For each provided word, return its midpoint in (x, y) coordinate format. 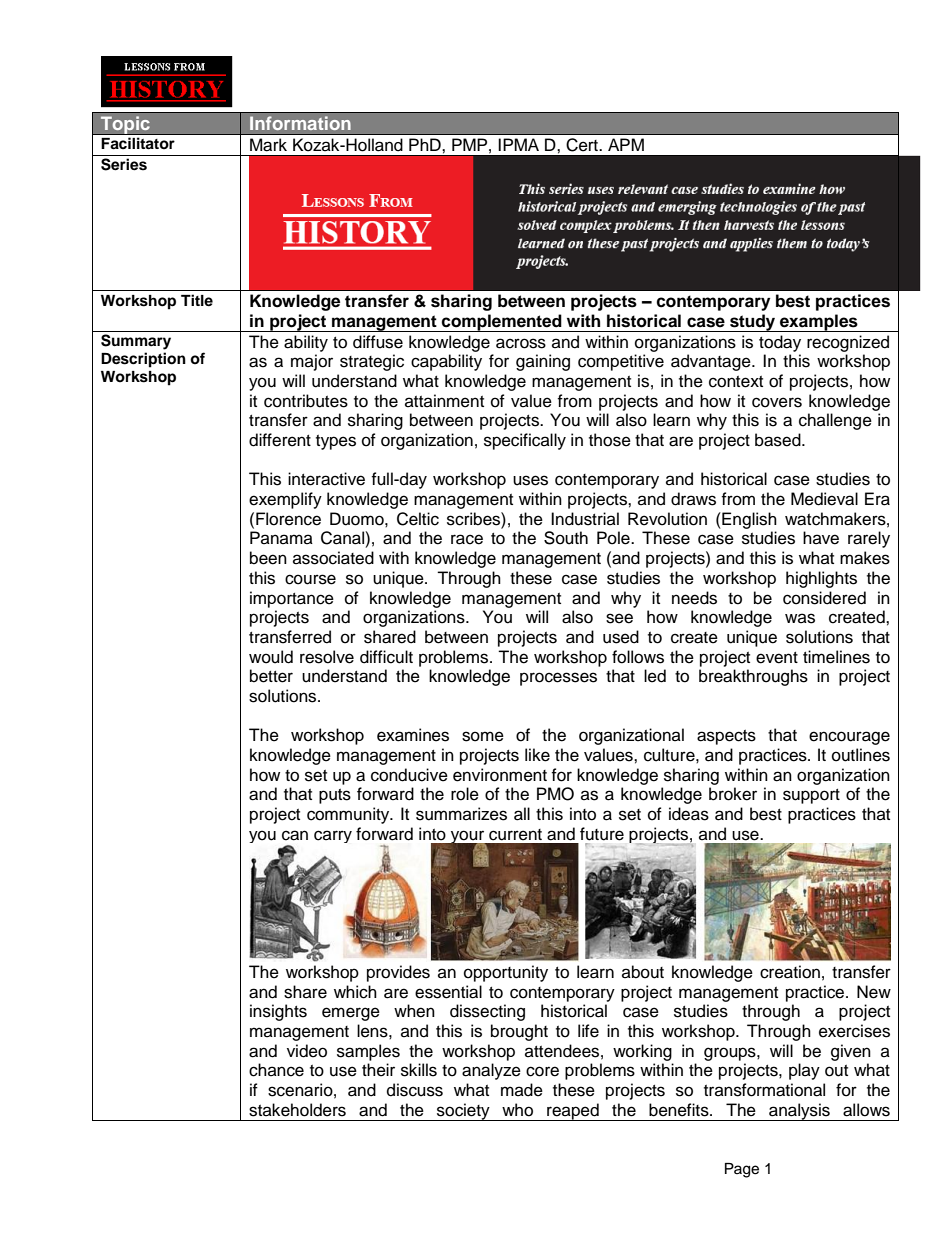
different (280, 440)
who (517, 1110)
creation (790, 972)
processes (558, 679)
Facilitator (138, 143)
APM (626, 144)
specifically (525, 441)
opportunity (506, 973)
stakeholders (297, 1110)
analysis (799, 1112)
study (752, 323)
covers (777, 402)
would (271, 657)
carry (333, 836)
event (777, 658)
